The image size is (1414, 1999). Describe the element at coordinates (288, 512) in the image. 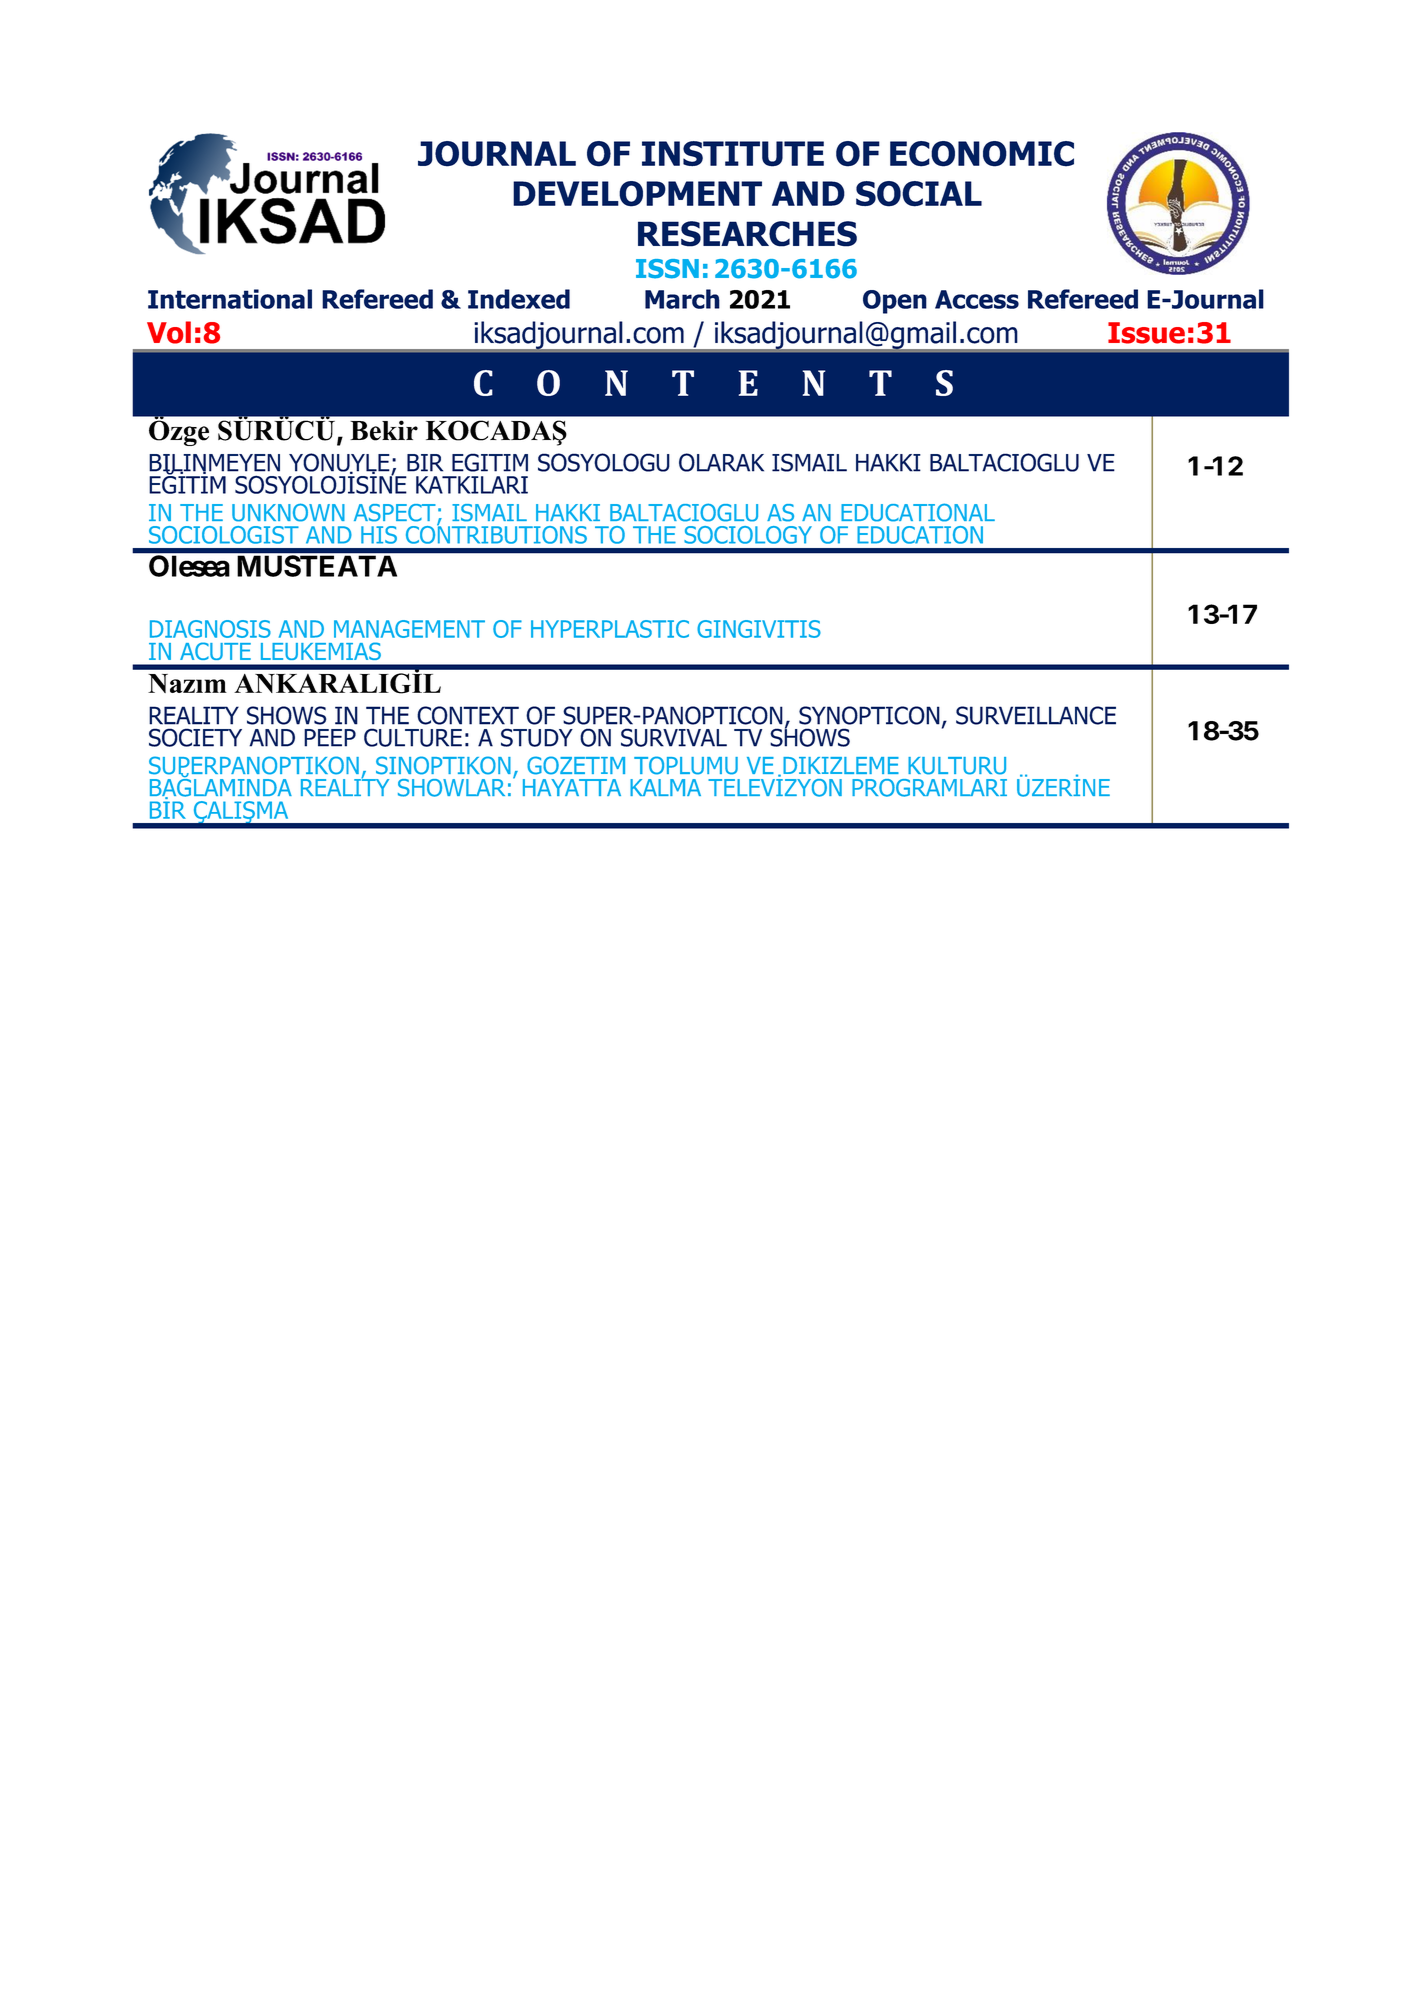

I see `UNKNOWN` at that location.
